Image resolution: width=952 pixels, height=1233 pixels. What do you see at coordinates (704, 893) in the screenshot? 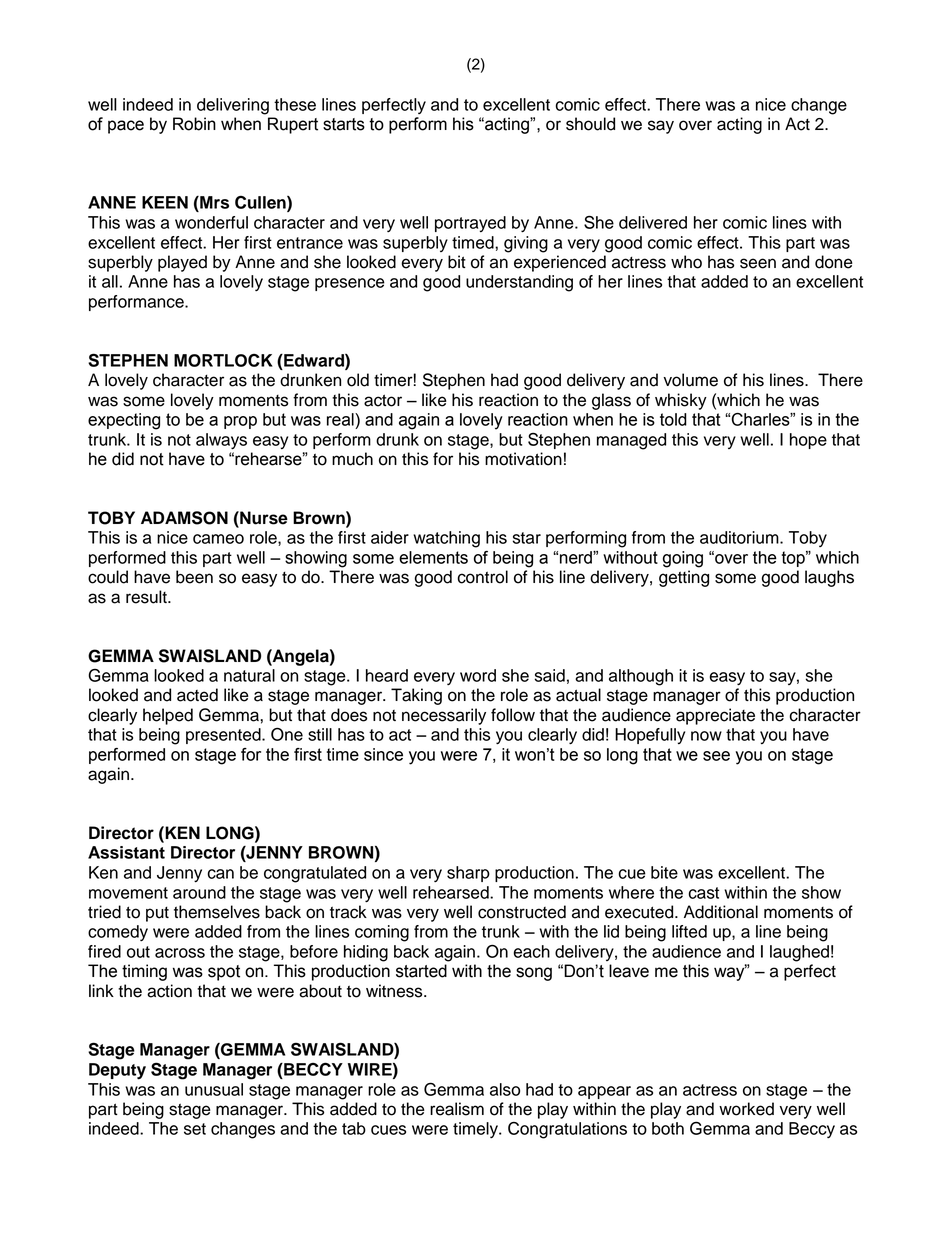
I see `cast` at bounding box center [704, 893].
